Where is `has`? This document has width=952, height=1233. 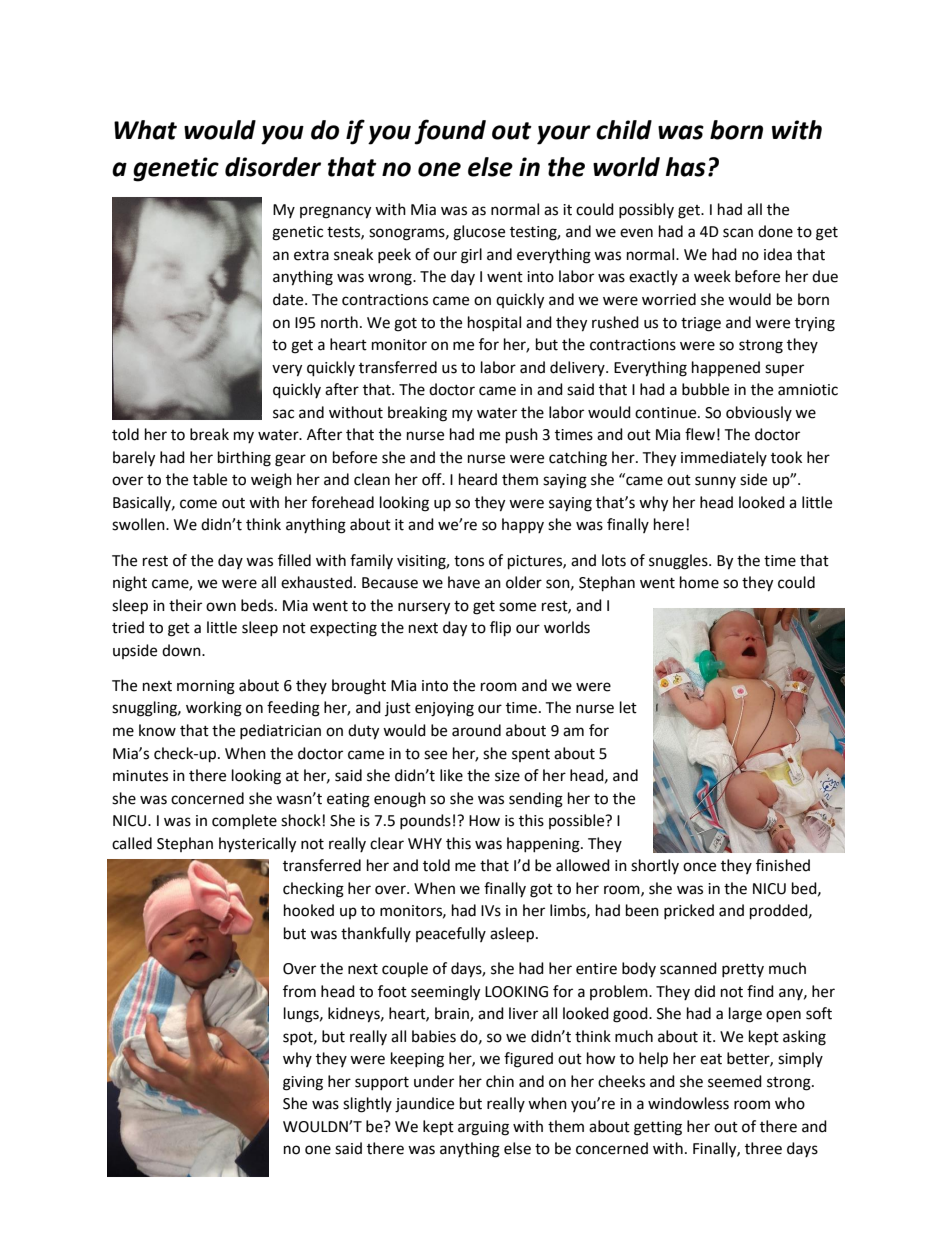
has is located at coordinates (686, 167).
